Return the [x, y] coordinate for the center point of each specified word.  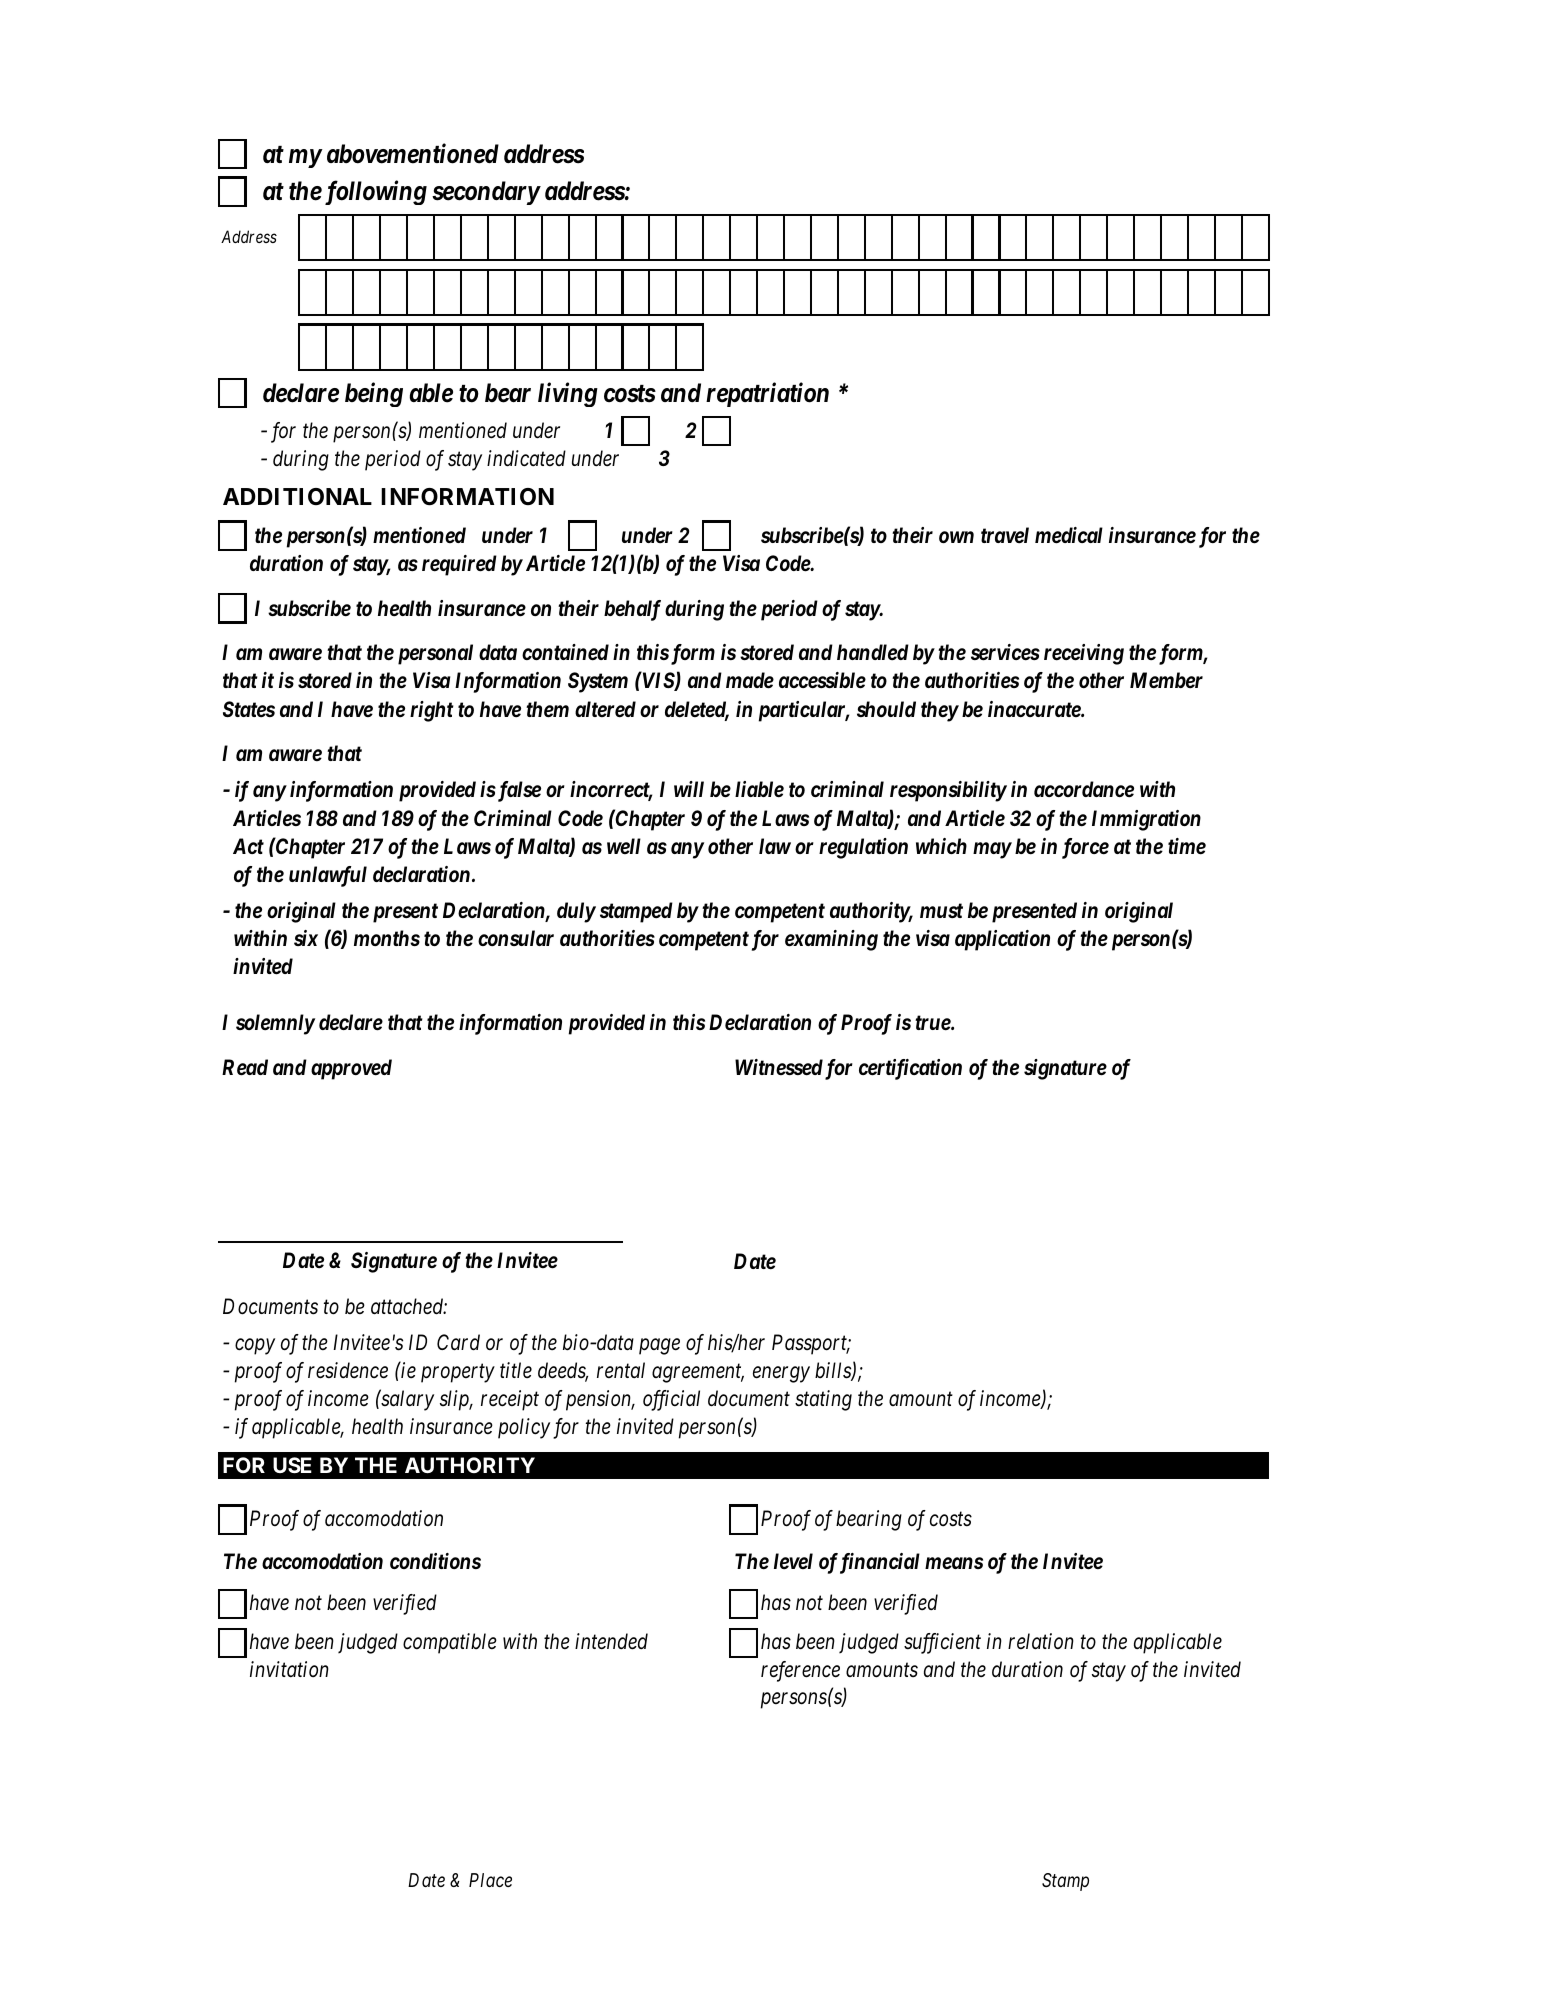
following [374, 193]
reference [800, 1671]
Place [490, 1880]
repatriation [767, 395]
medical [1069, 535]
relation [1041, 1641]
